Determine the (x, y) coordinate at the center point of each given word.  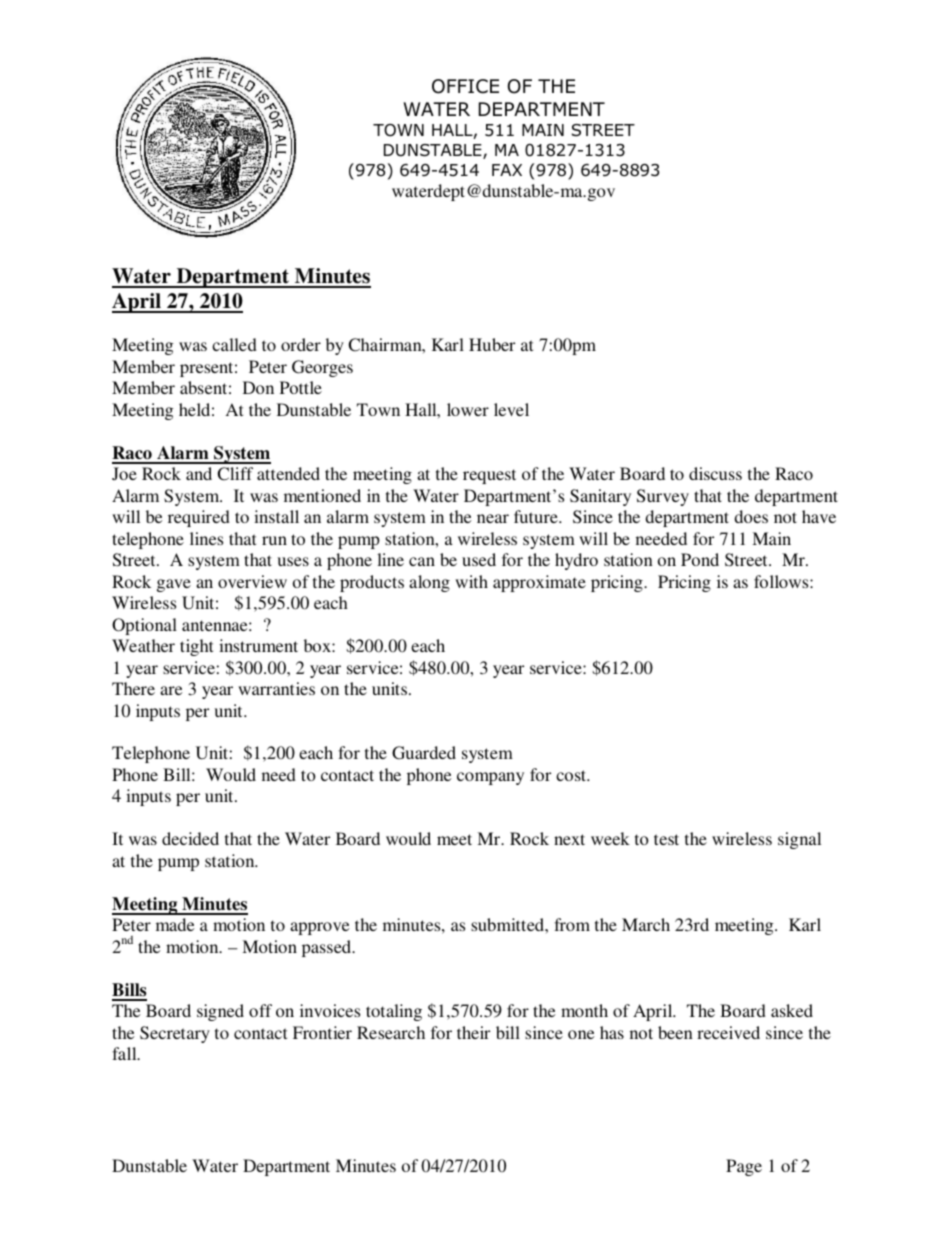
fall (125, 1053)
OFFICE (465, 86)
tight (196, 647)
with (471, 581)
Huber (492, 344)
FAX (507, 170)
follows (782, 581)
